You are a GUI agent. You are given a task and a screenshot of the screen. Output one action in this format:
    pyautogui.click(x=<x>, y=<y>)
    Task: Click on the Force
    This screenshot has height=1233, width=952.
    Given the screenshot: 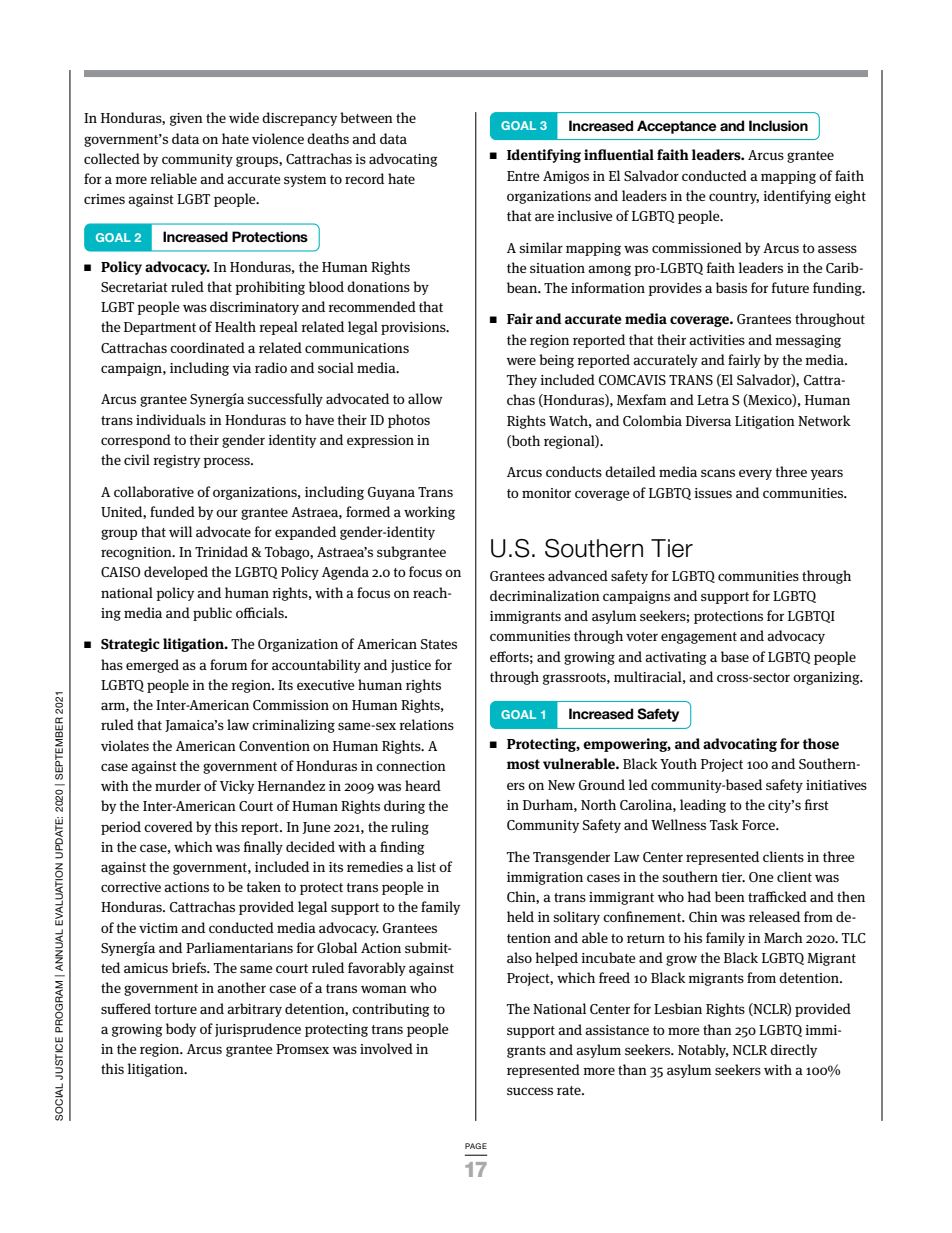 What is the action you would take?
    pyautogui.click(x=759, y=825)
